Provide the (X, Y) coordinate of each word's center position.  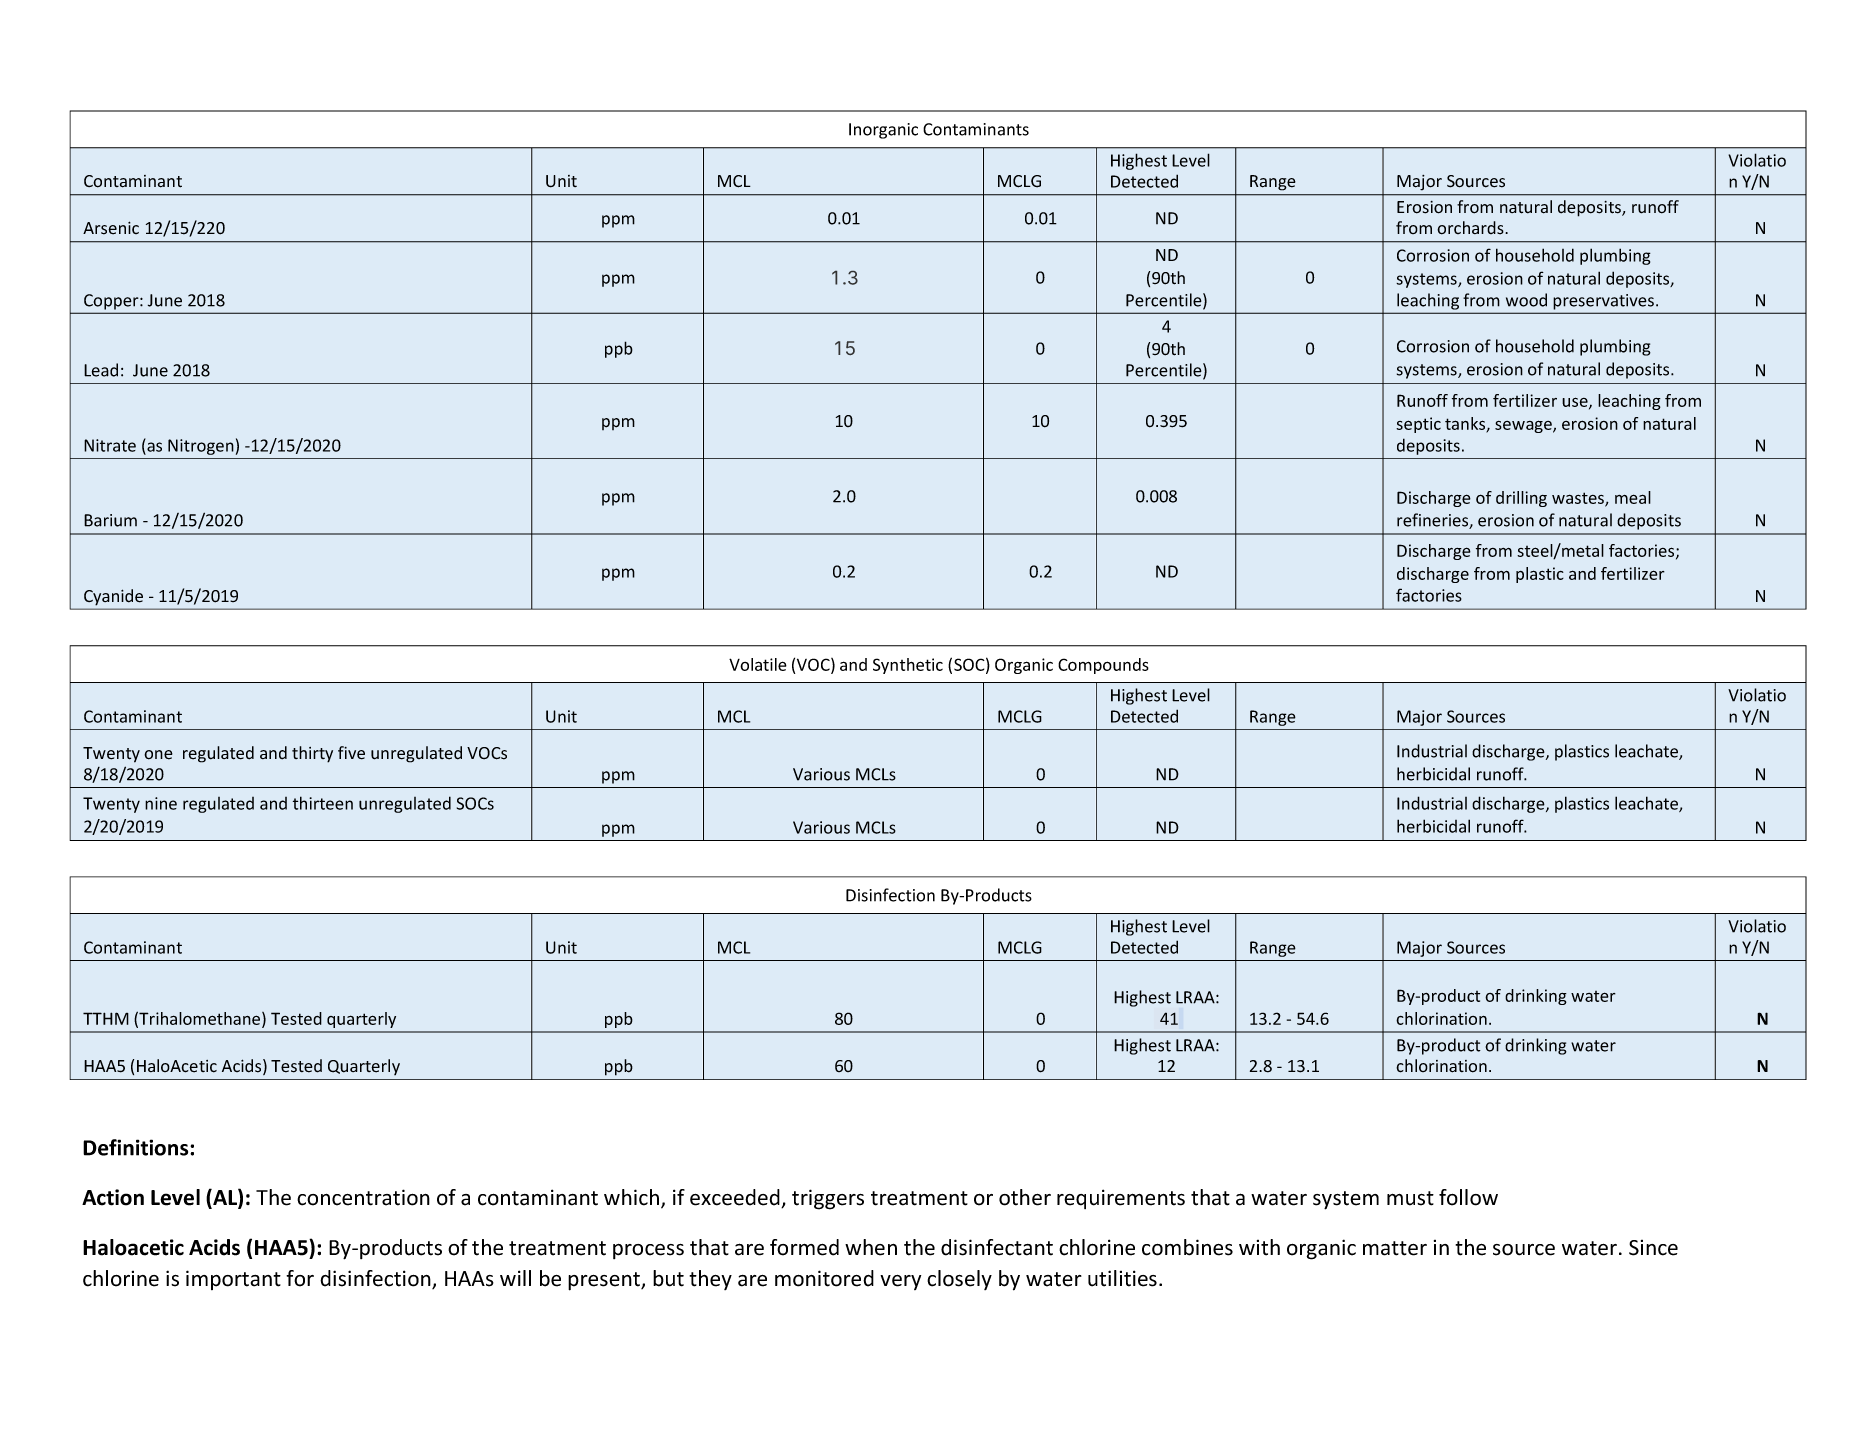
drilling (1521, 499)
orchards (1471, 228)
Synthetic (908, 666)
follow (1468, 1197)
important (233, 1280)
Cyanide (113, 597)
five (351, 753)
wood (1526, 300)
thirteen (323, 803)
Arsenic (111, 228)
